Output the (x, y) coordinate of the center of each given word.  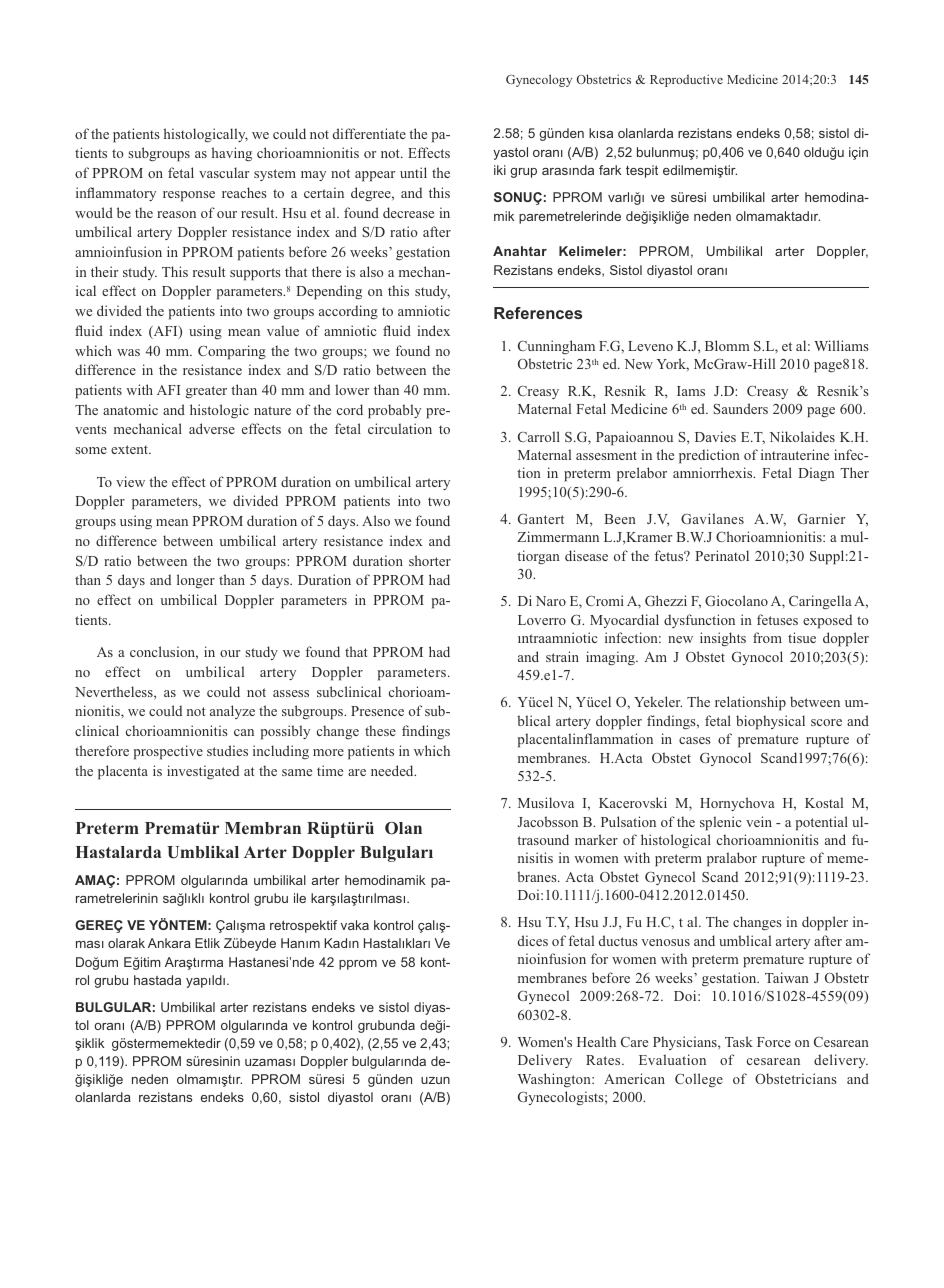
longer (196, 581)
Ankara (169, 943)
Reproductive (686, 80)
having (232, 154)
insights (723, 639)
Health (596, 1041)
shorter (430, 560)
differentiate (369, 133)
